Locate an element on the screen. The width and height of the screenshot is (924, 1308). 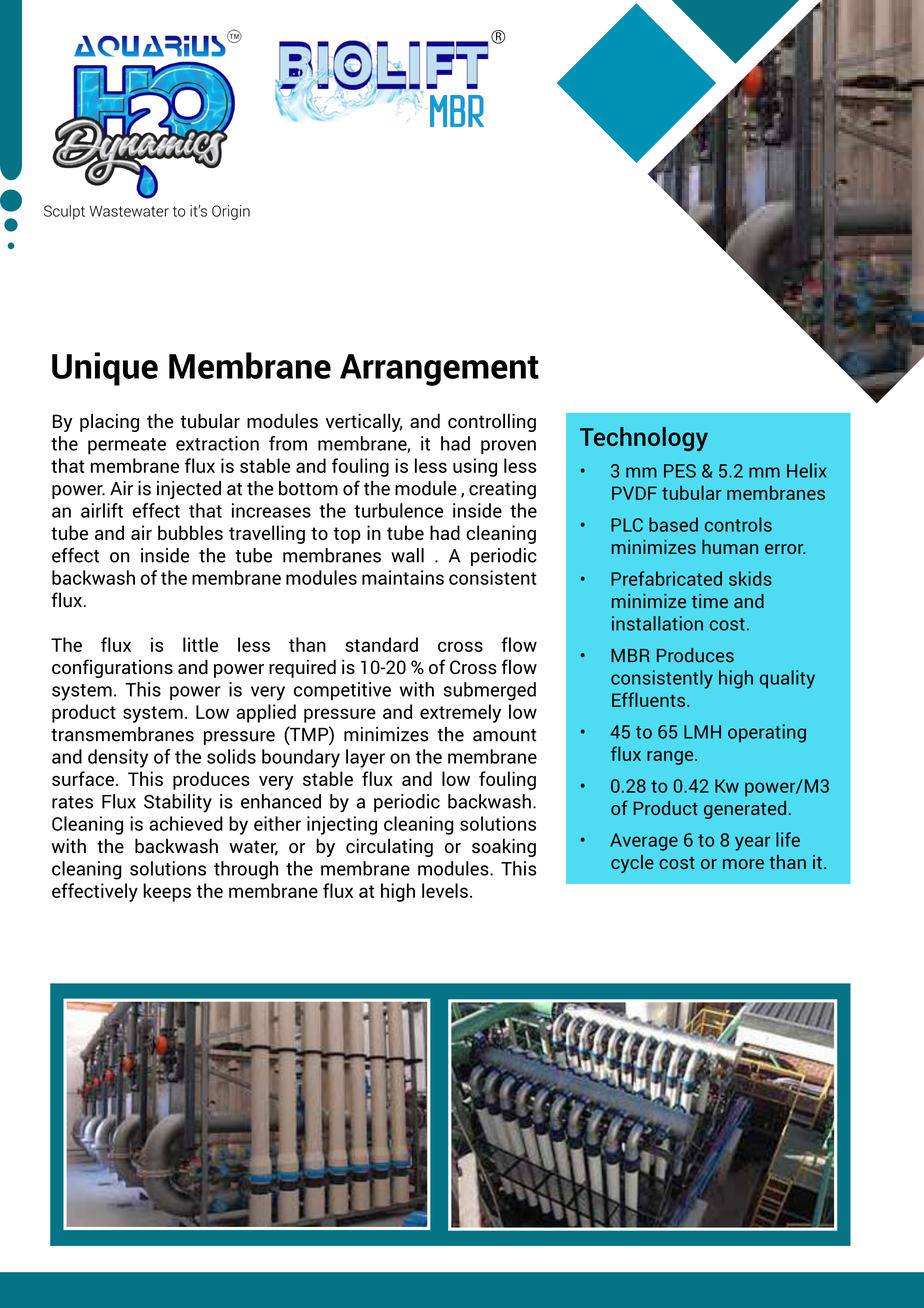
wall is located at coordinates (407, 555).
